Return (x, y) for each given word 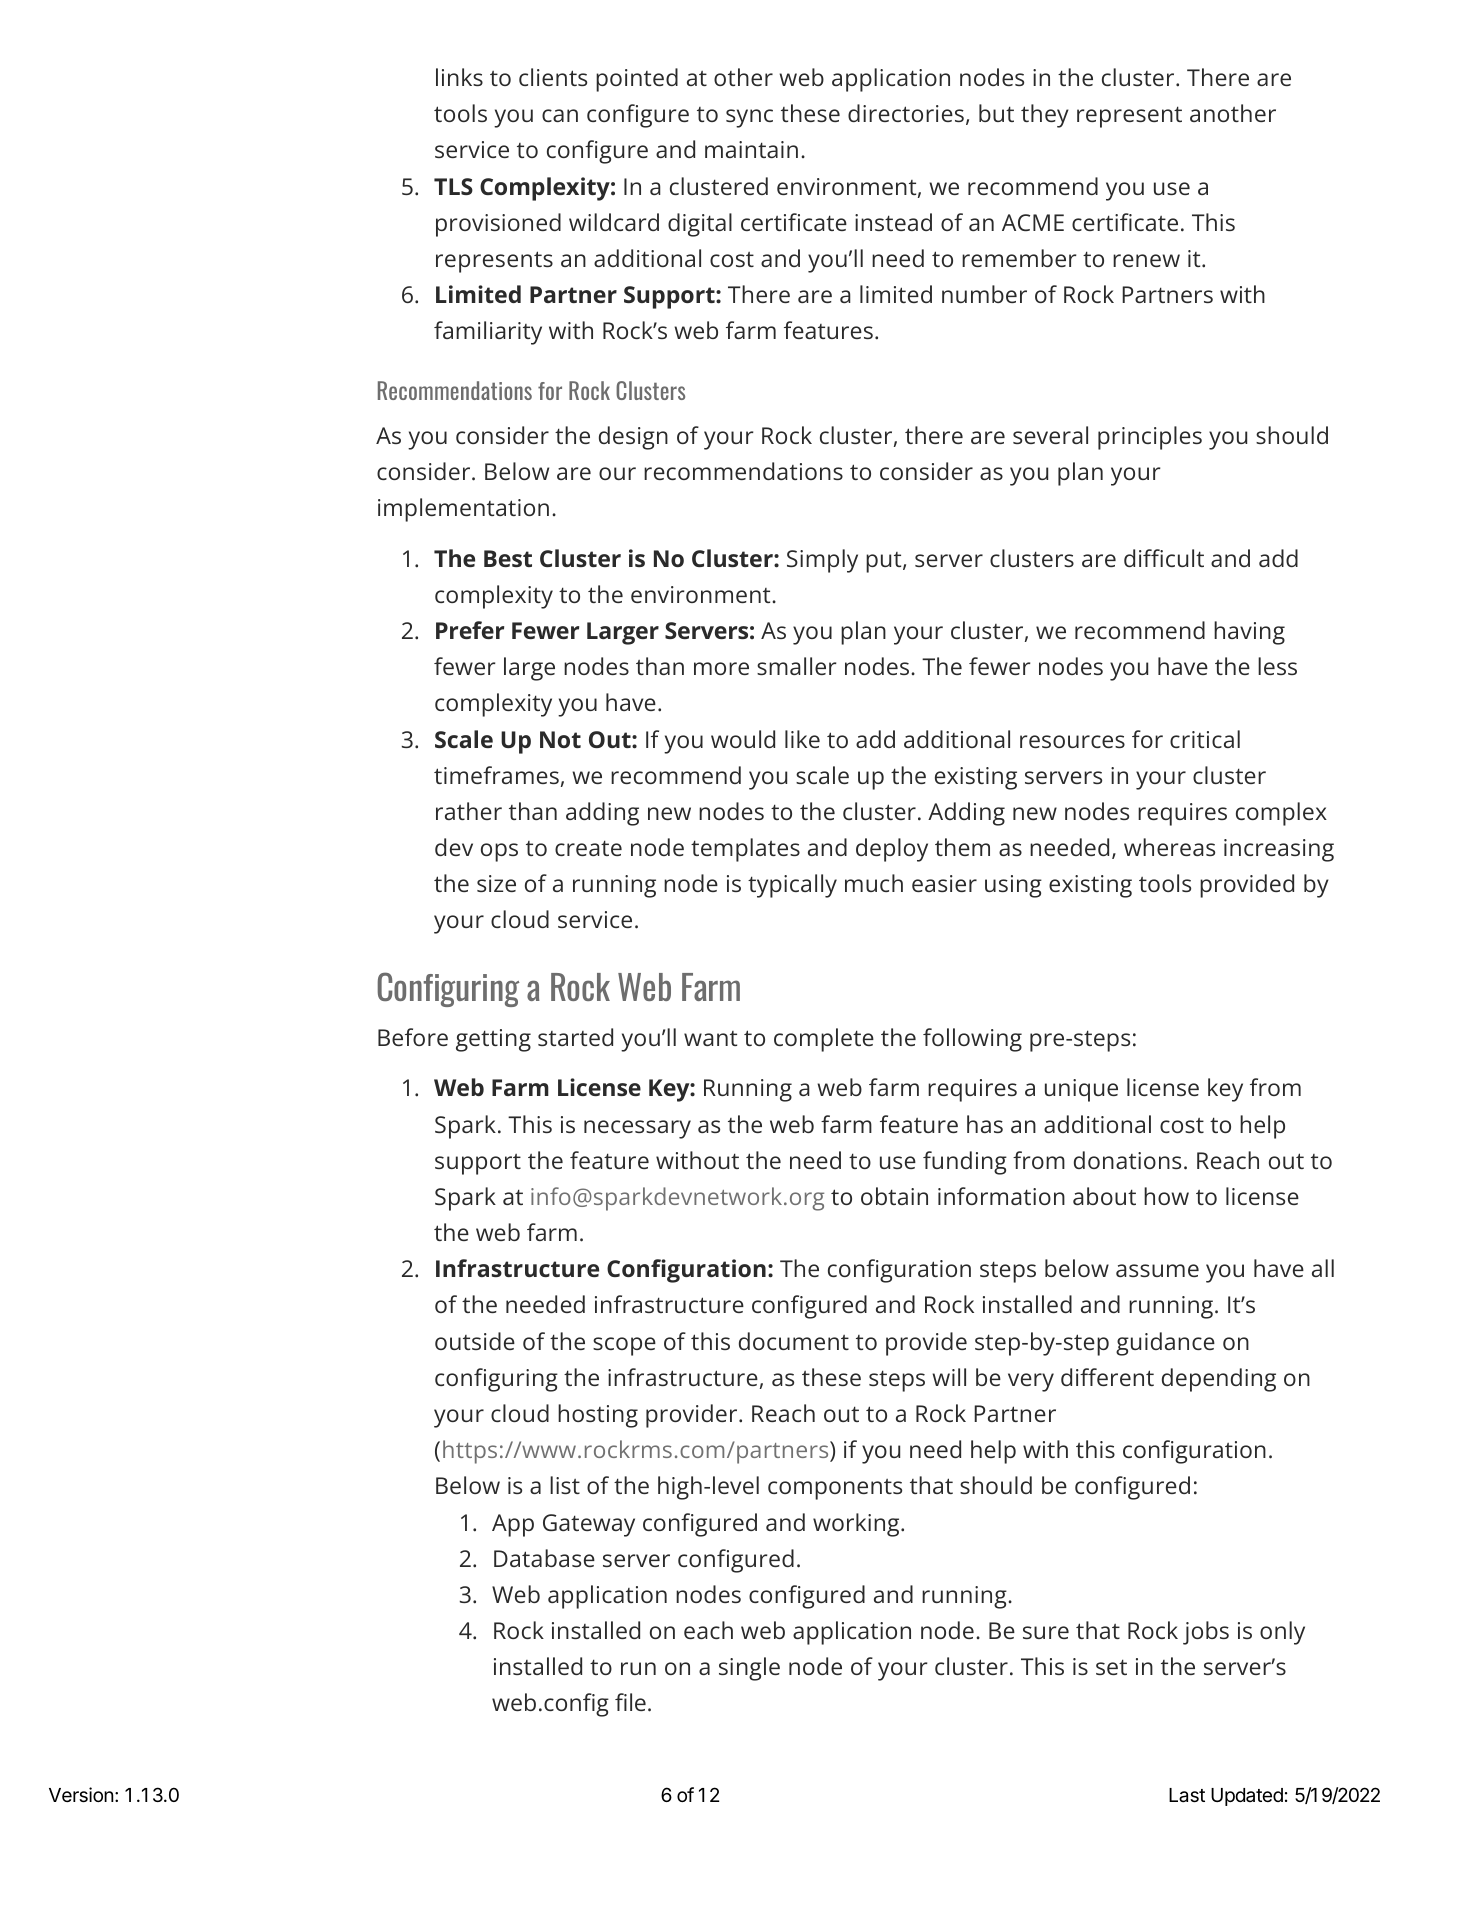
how (1166, 1196)
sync (749, 118)
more (721, 668)
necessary (637, 1129)
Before (413, 1037)
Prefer (470, 630)
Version (81, 1794)
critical (1205, 739)
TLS (453, 186)
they (1045, 116)
